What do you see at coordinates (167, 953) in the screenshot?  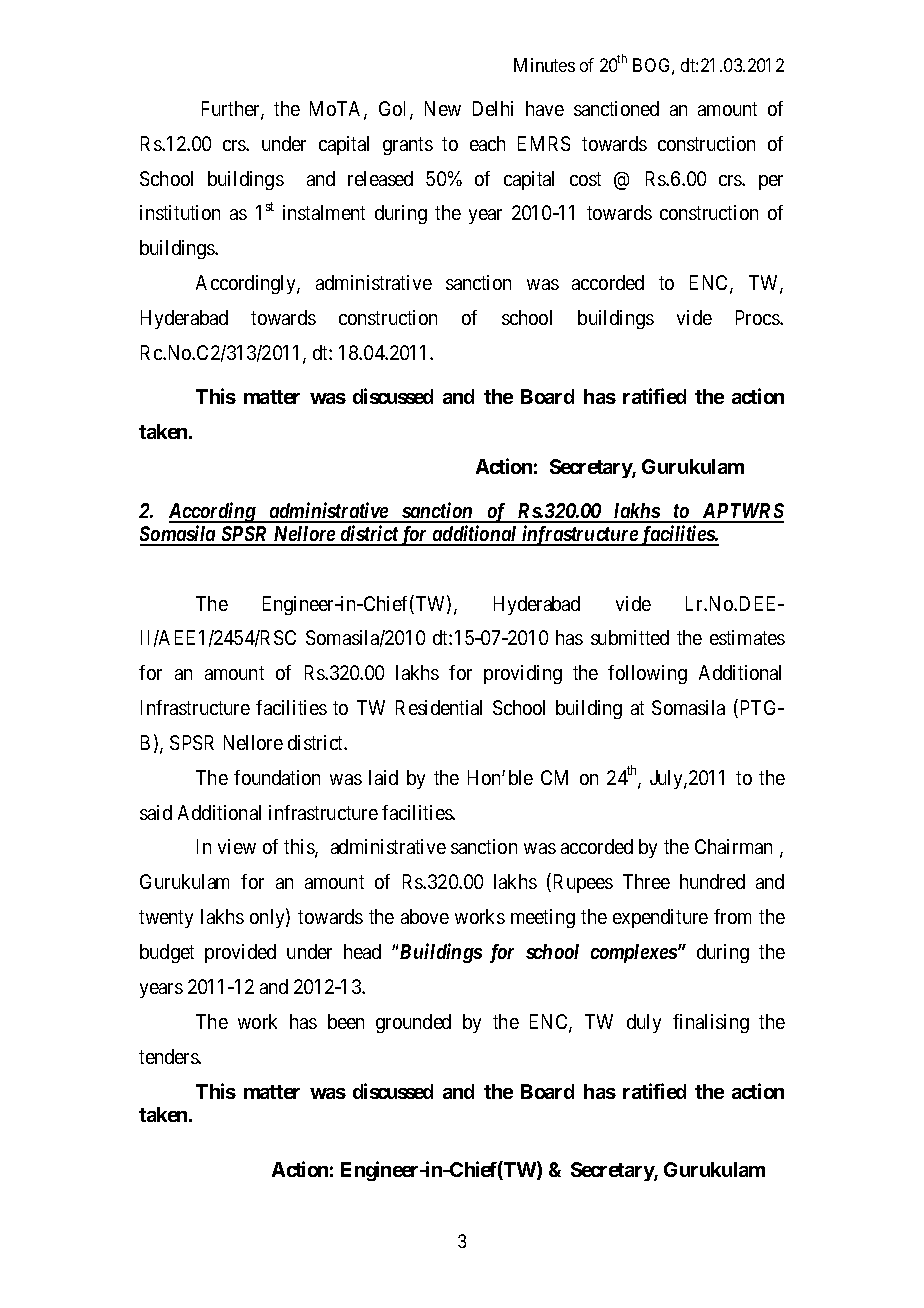 I see `budget` at bounding box center [167, 953].
